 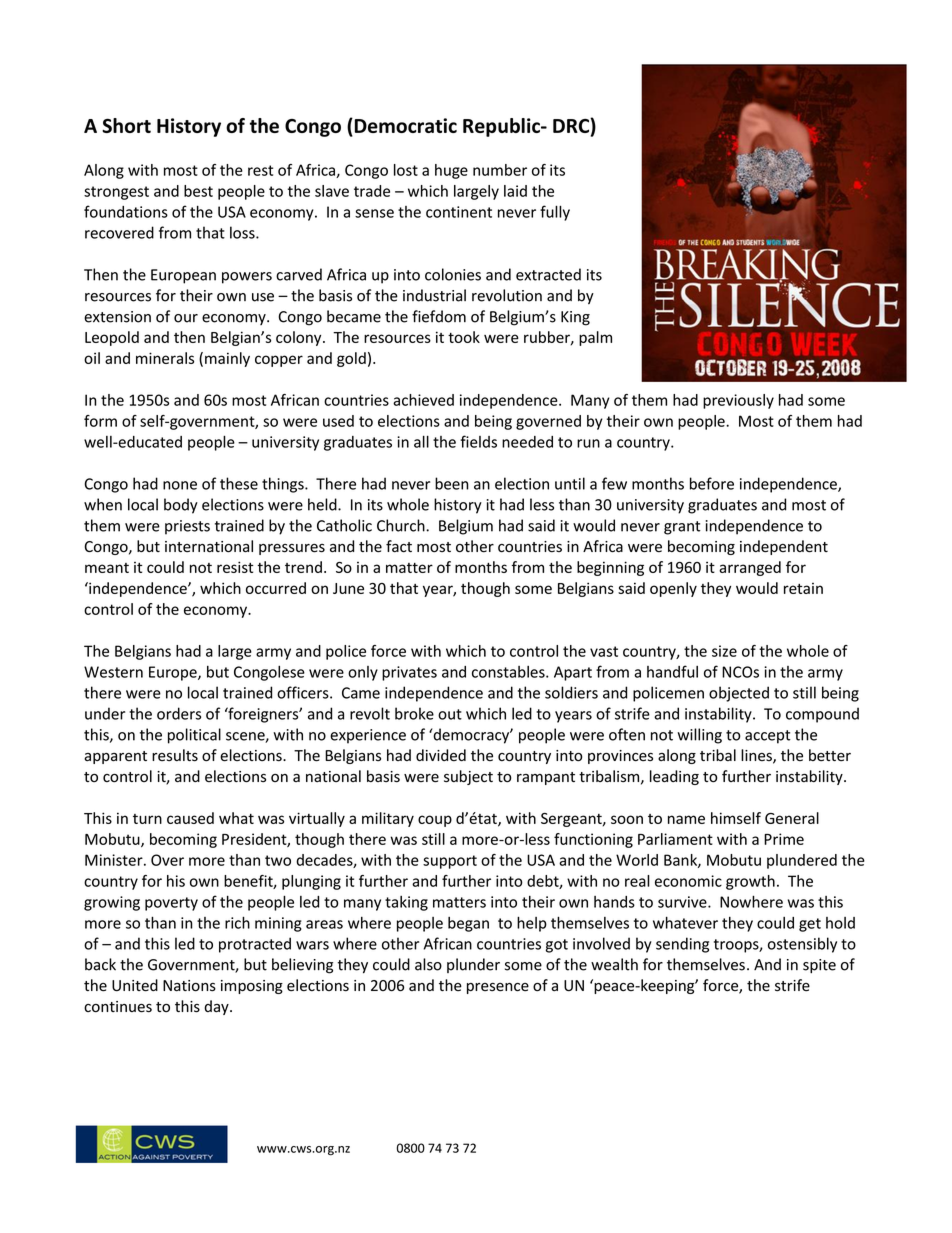 I want to click on presence, so click(x=498, y=988).
